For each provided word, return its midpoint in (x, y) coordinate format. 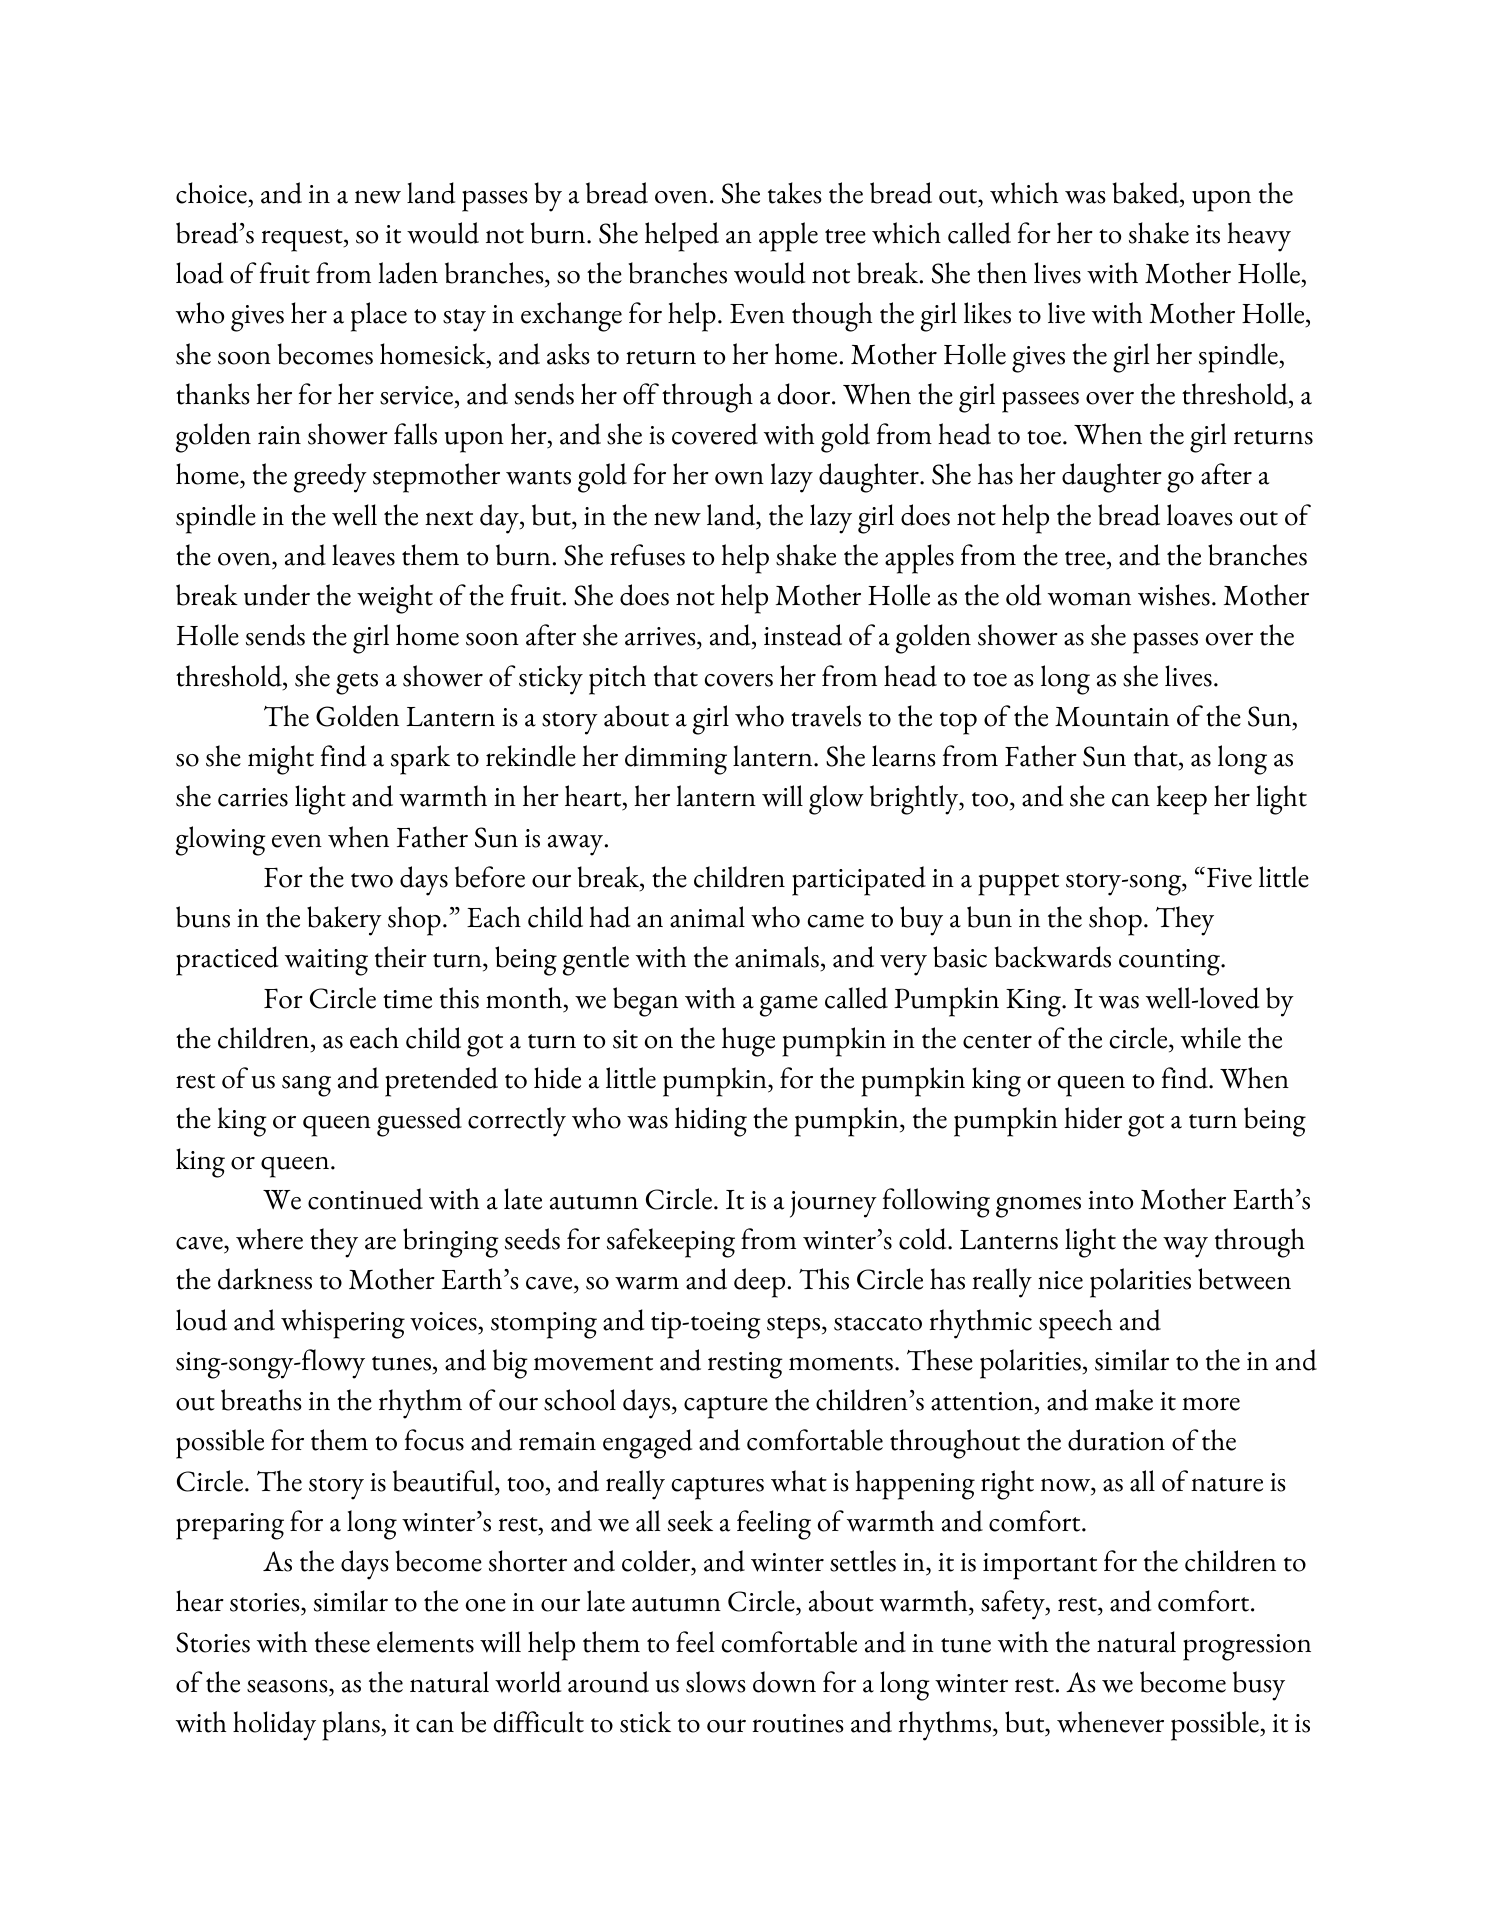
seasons (288, 1686)
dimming (676, 760)
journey (833, 1204)
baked (1146, 193)
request (303, 240)
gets (357, 683)
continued (365, 1199)
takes (795, 193)
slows (716, 1682)
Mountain (1112, 717)
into (1110, 1200)
